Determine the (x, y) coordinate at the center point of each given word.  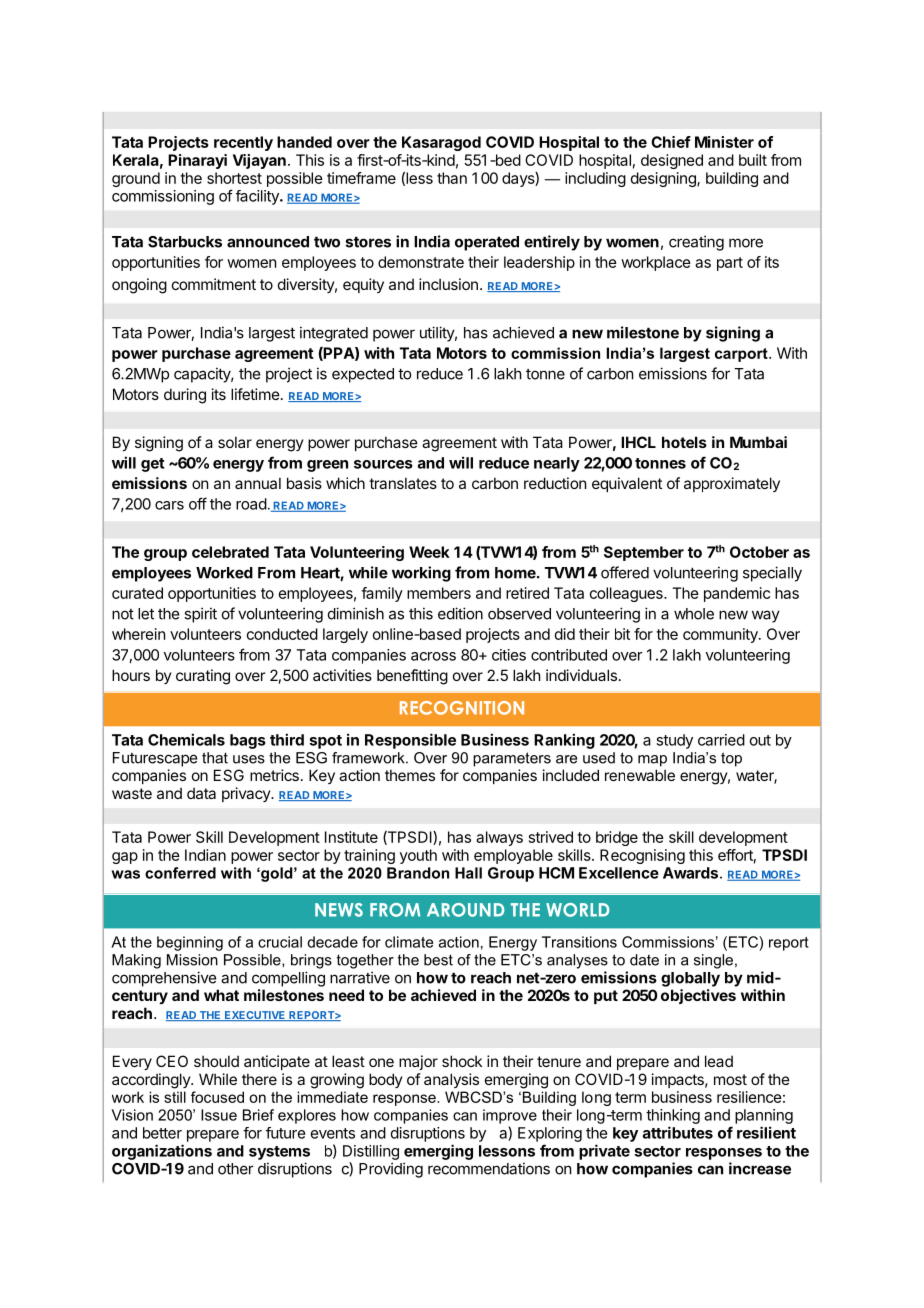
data (201, 793)
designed (672, 161)
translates (403, 483)
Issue (219, 1115)
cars (169, 505)
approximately (732, 484)
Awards (690, 873)
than (452, 178)
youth (418, 856)
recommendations (489, 1168)
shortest (234, 178)
